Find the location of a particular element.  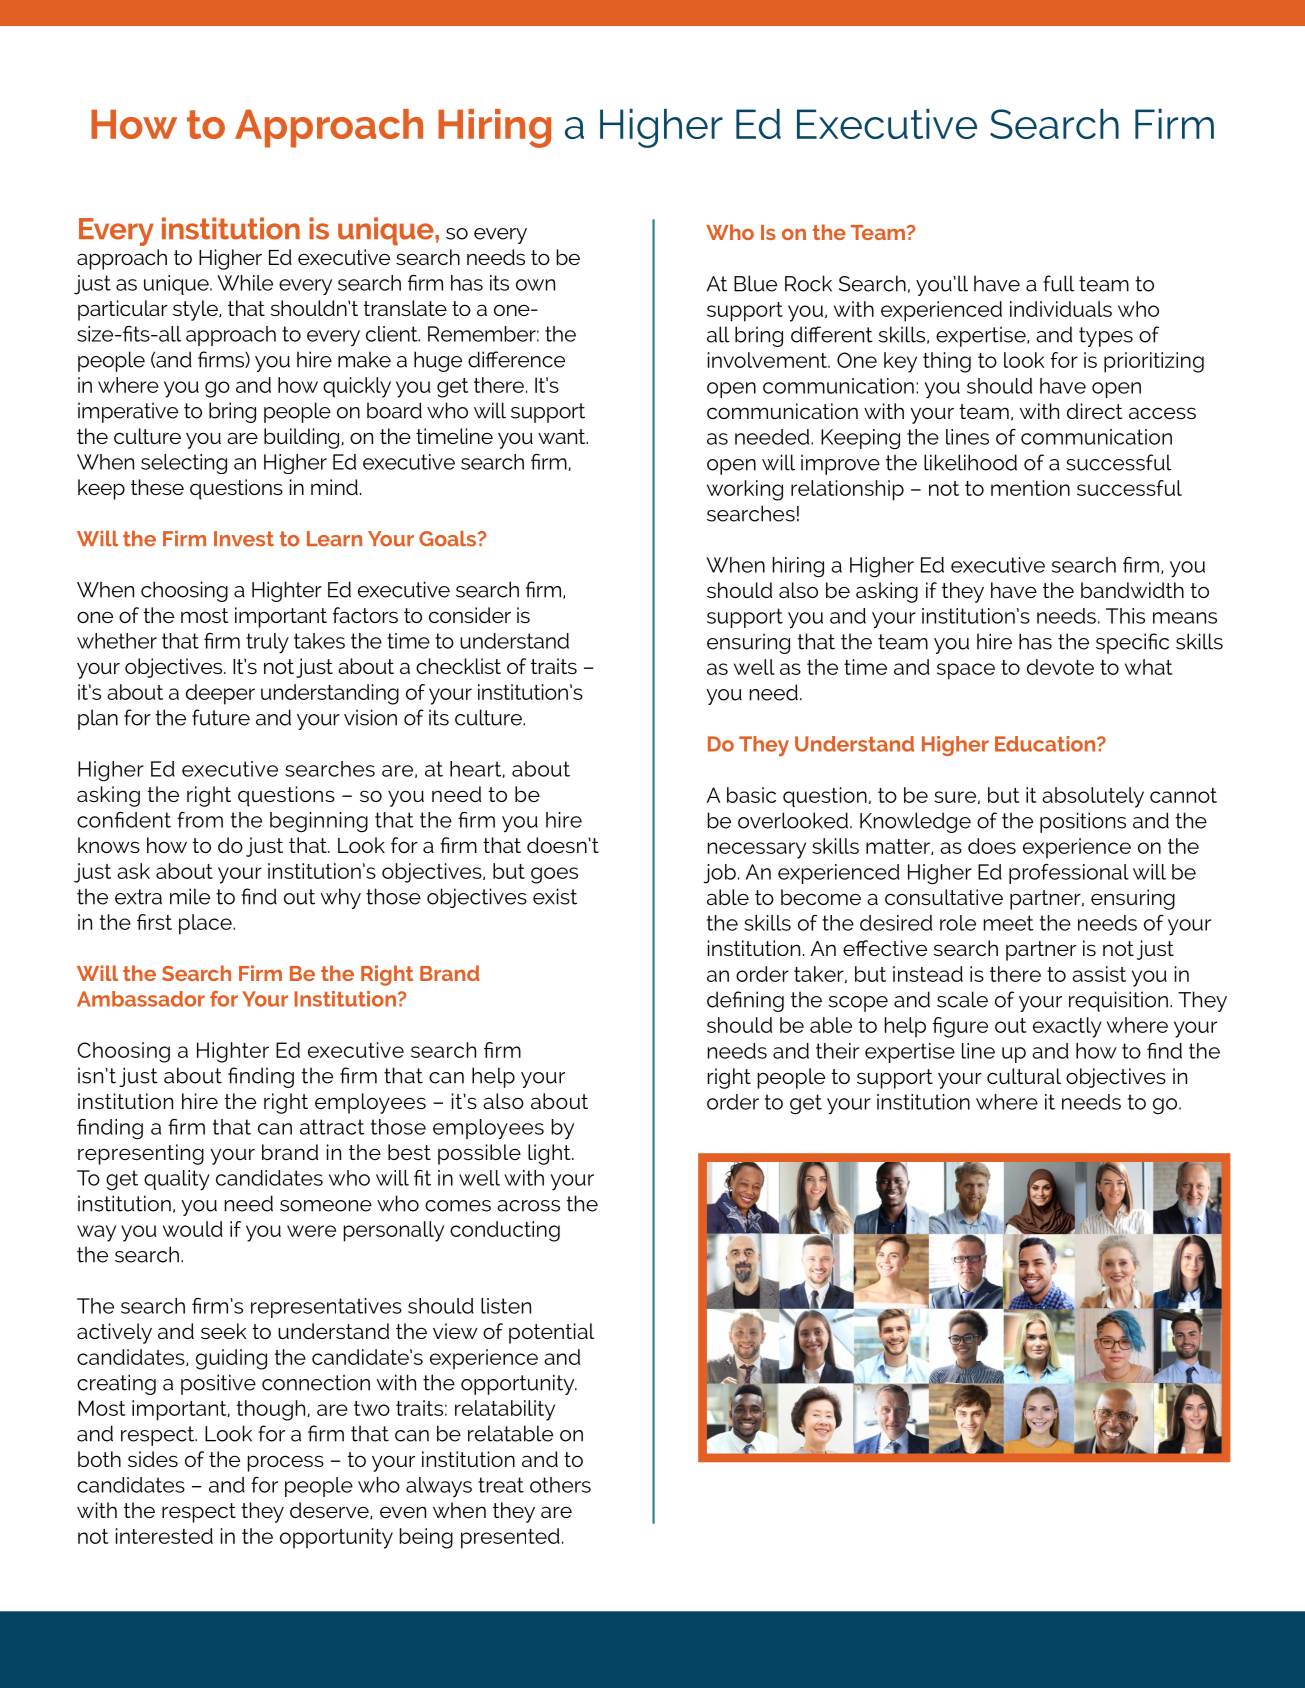

style is located at coordinates (196, 310).
